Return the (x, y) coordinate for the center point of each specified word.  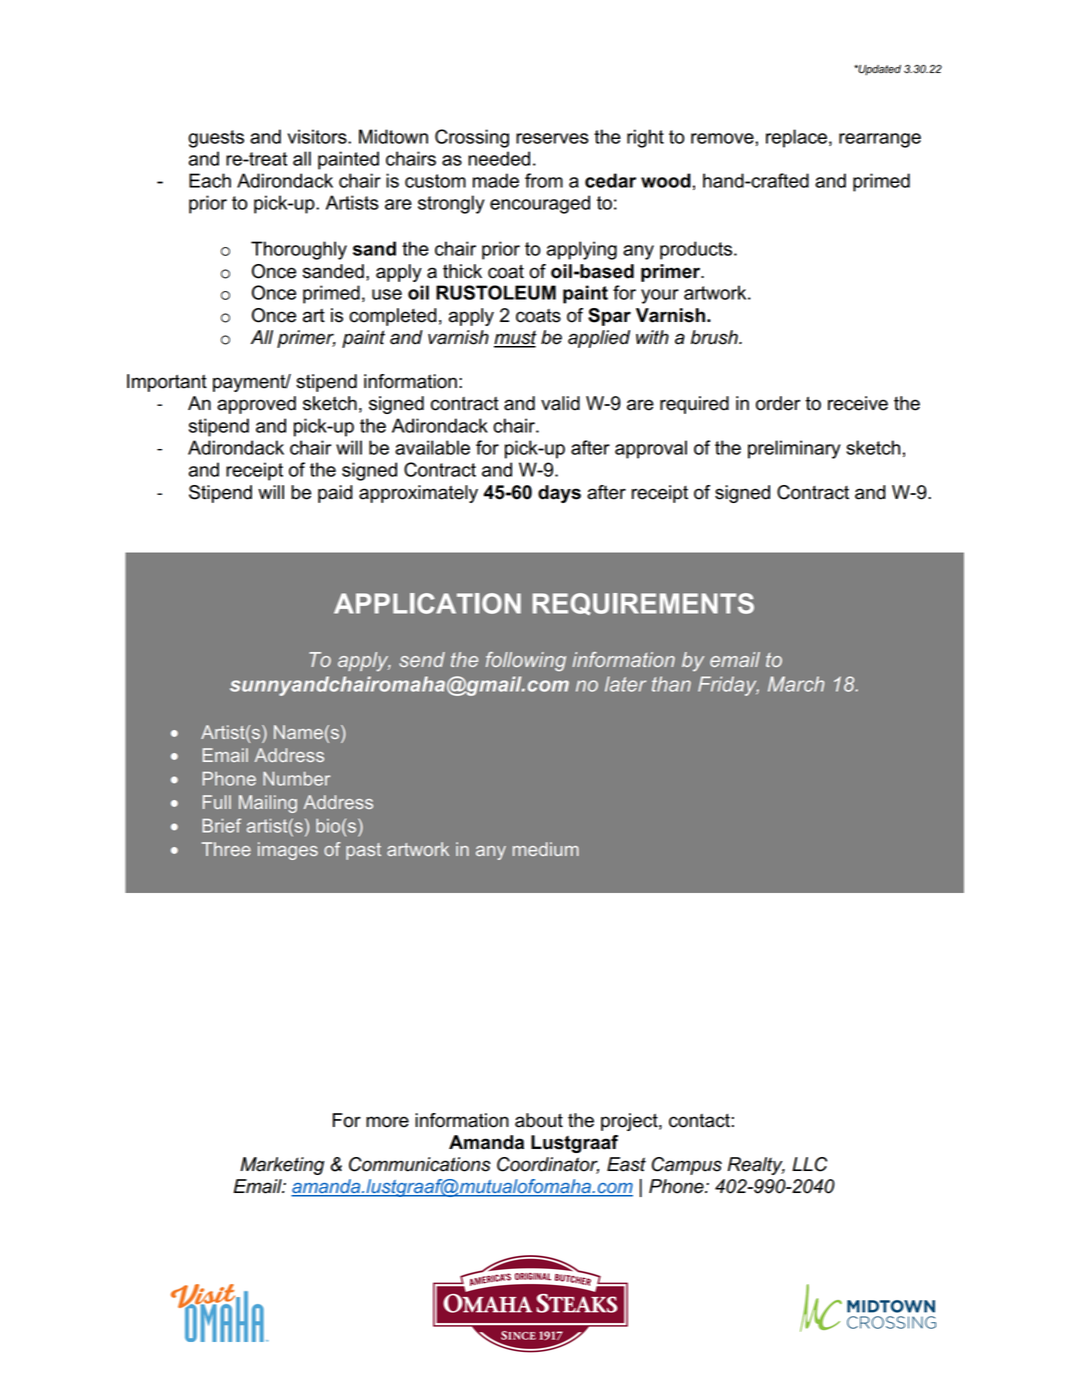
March (796, 684)
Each (210, 180)
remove (723, 138)
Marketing (282, 1166)
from (544, 180)
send (422, 659)
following (526, 661)
